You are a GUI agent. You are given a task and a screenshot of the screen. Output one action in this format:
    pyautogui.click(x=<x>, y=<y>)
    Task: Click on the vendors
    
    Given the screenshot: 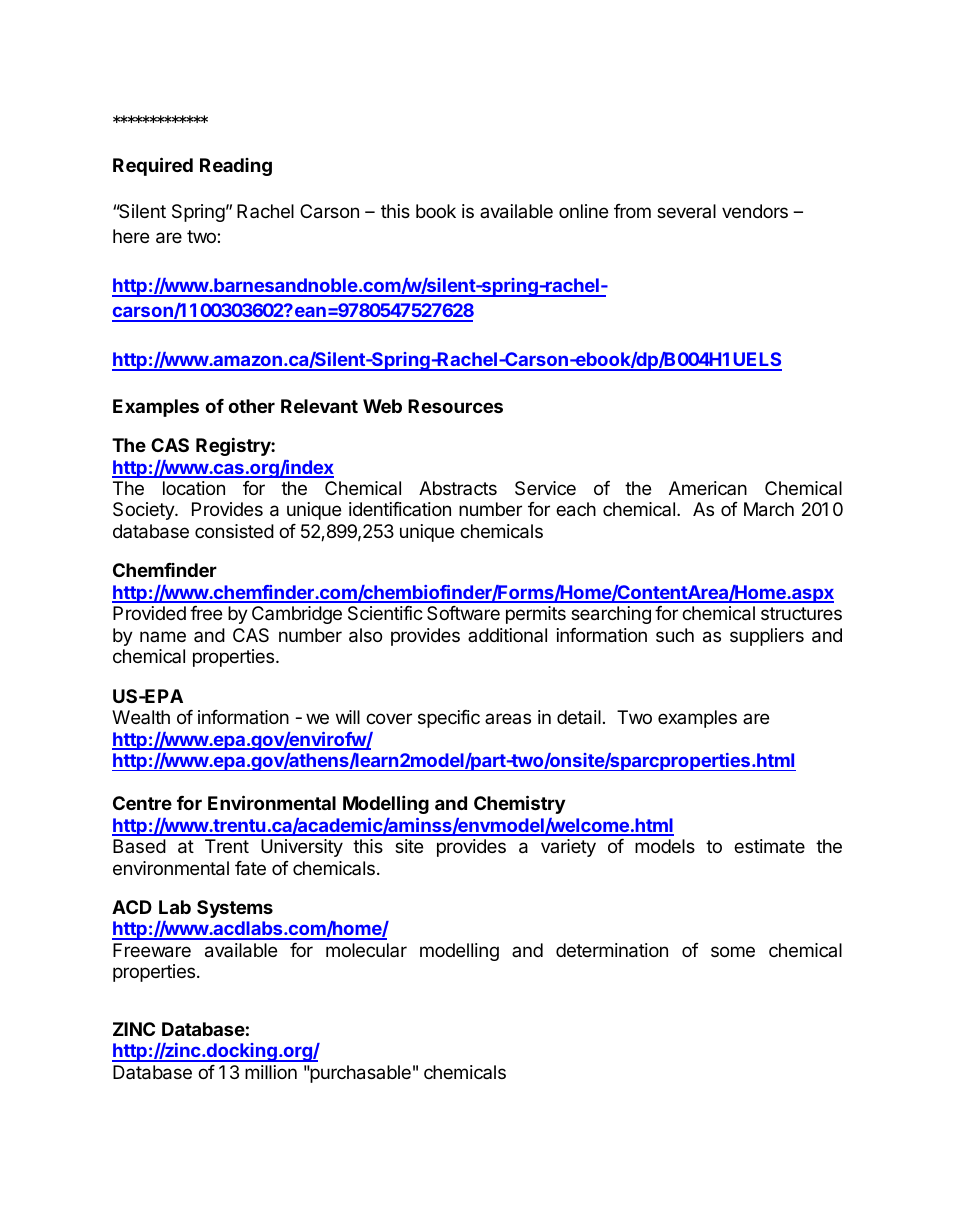 What is the action you would take?
    pyautogui.click(x=755, y=211)
